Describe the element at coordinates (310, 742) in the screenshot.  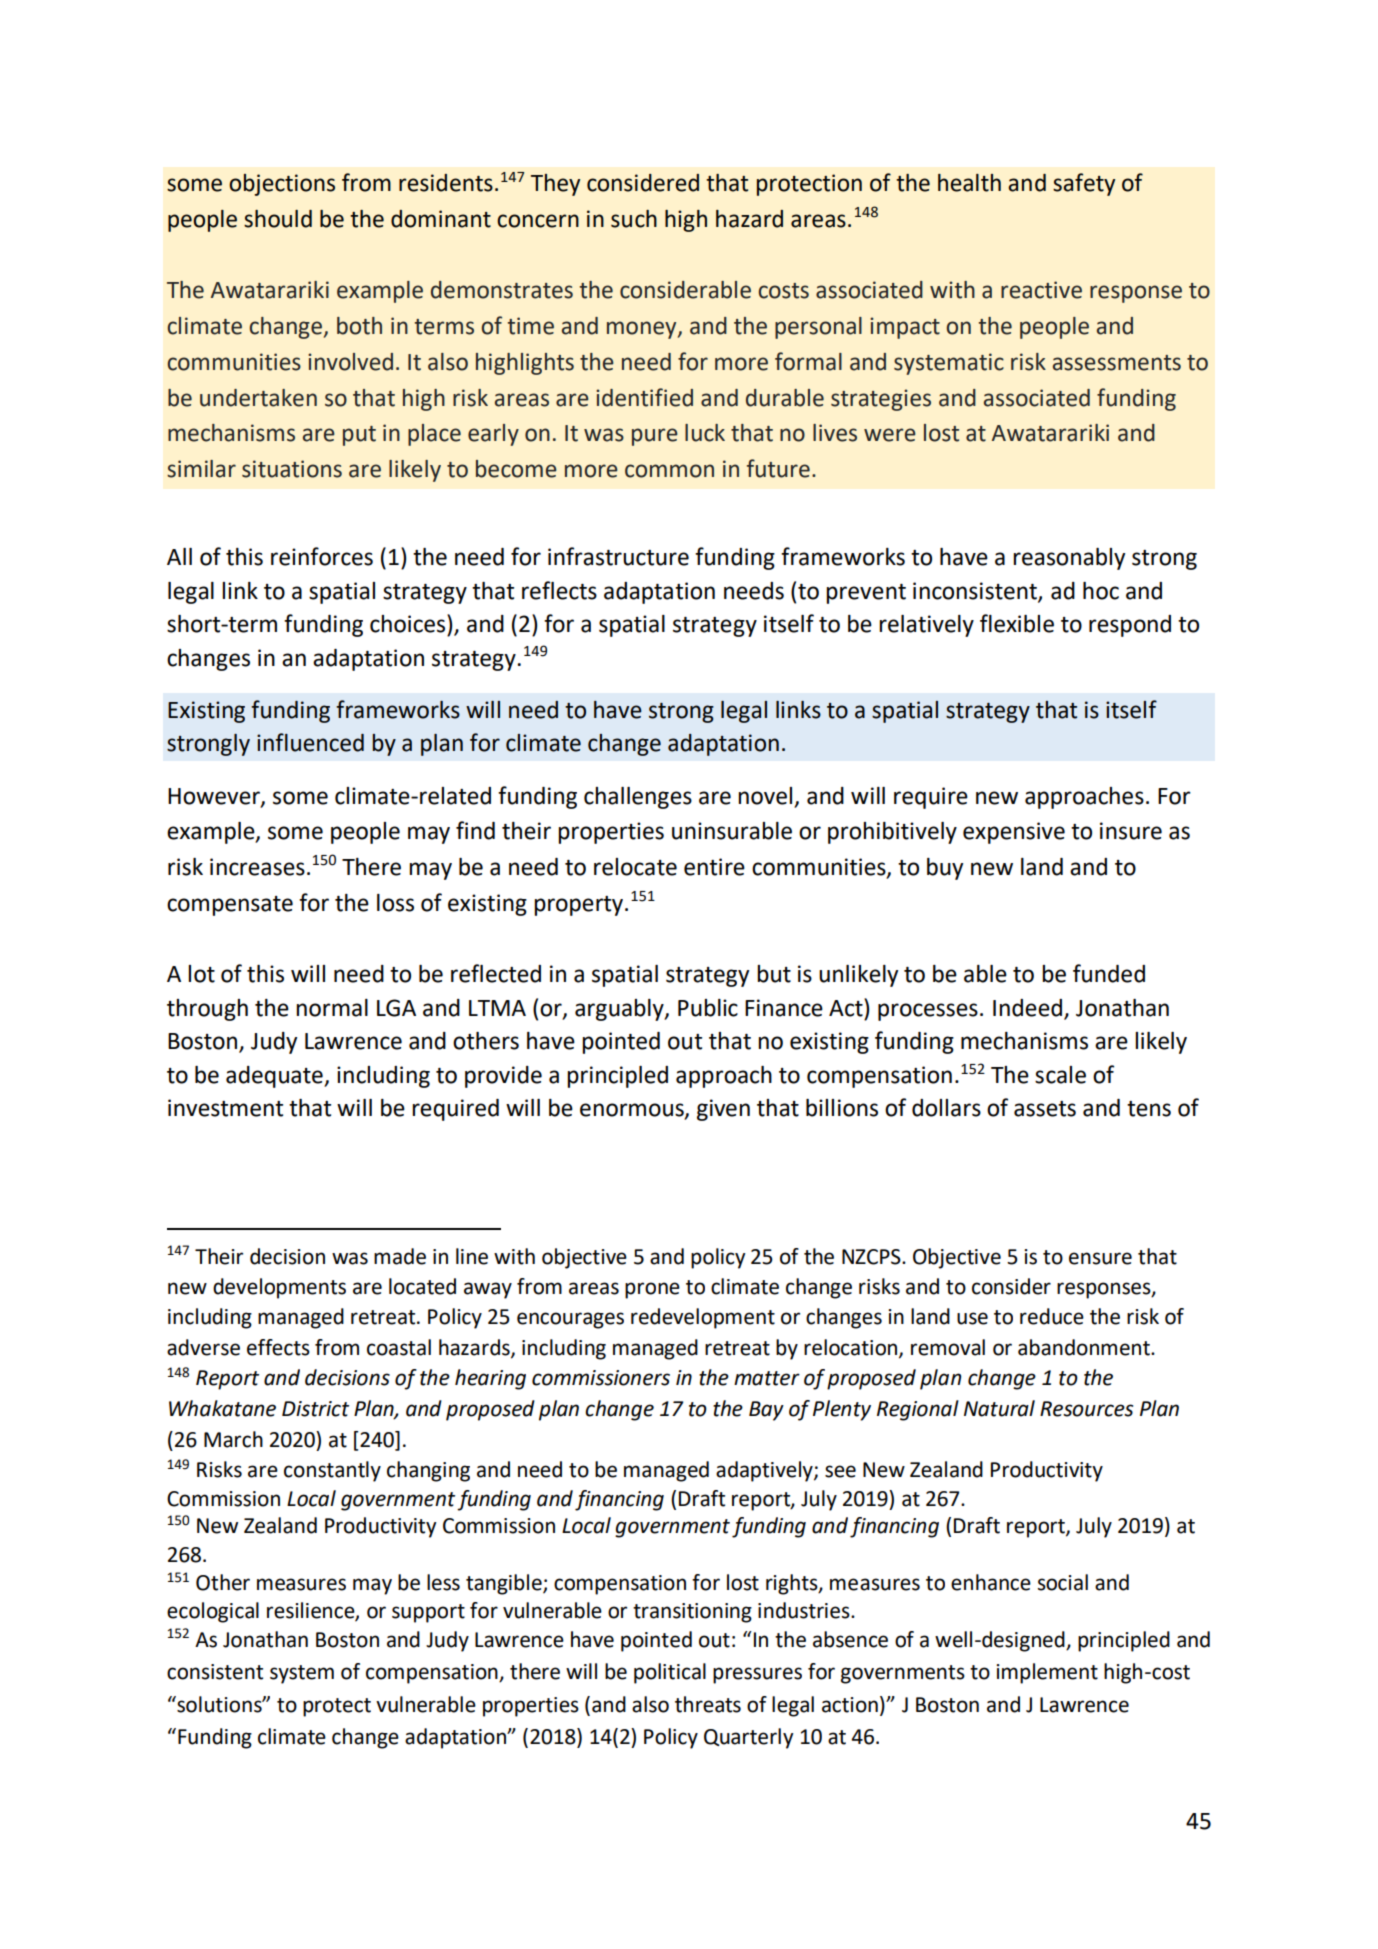
I see `influenced` at that location.
